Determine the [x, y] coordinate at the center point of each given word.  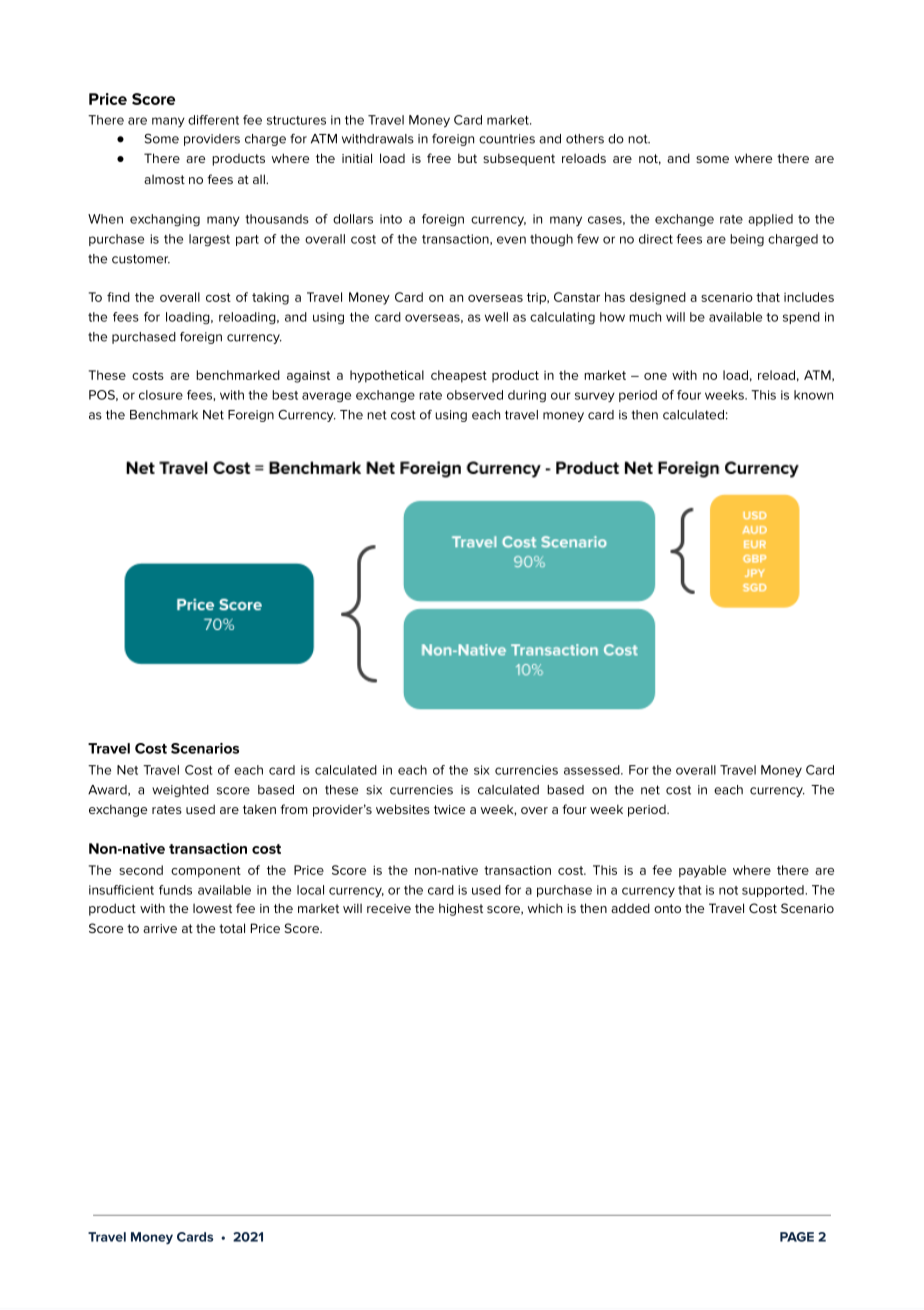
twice [449, 809]
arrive [160, 928]
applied [770, 220]
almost [164, 179]
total [232, 928]
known [813, 395]
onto [667, 908]
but [467, 158]
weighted [180, 791]
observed [475, 395]
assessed [593, 770]
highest [461, 909]
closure [161, 395]
